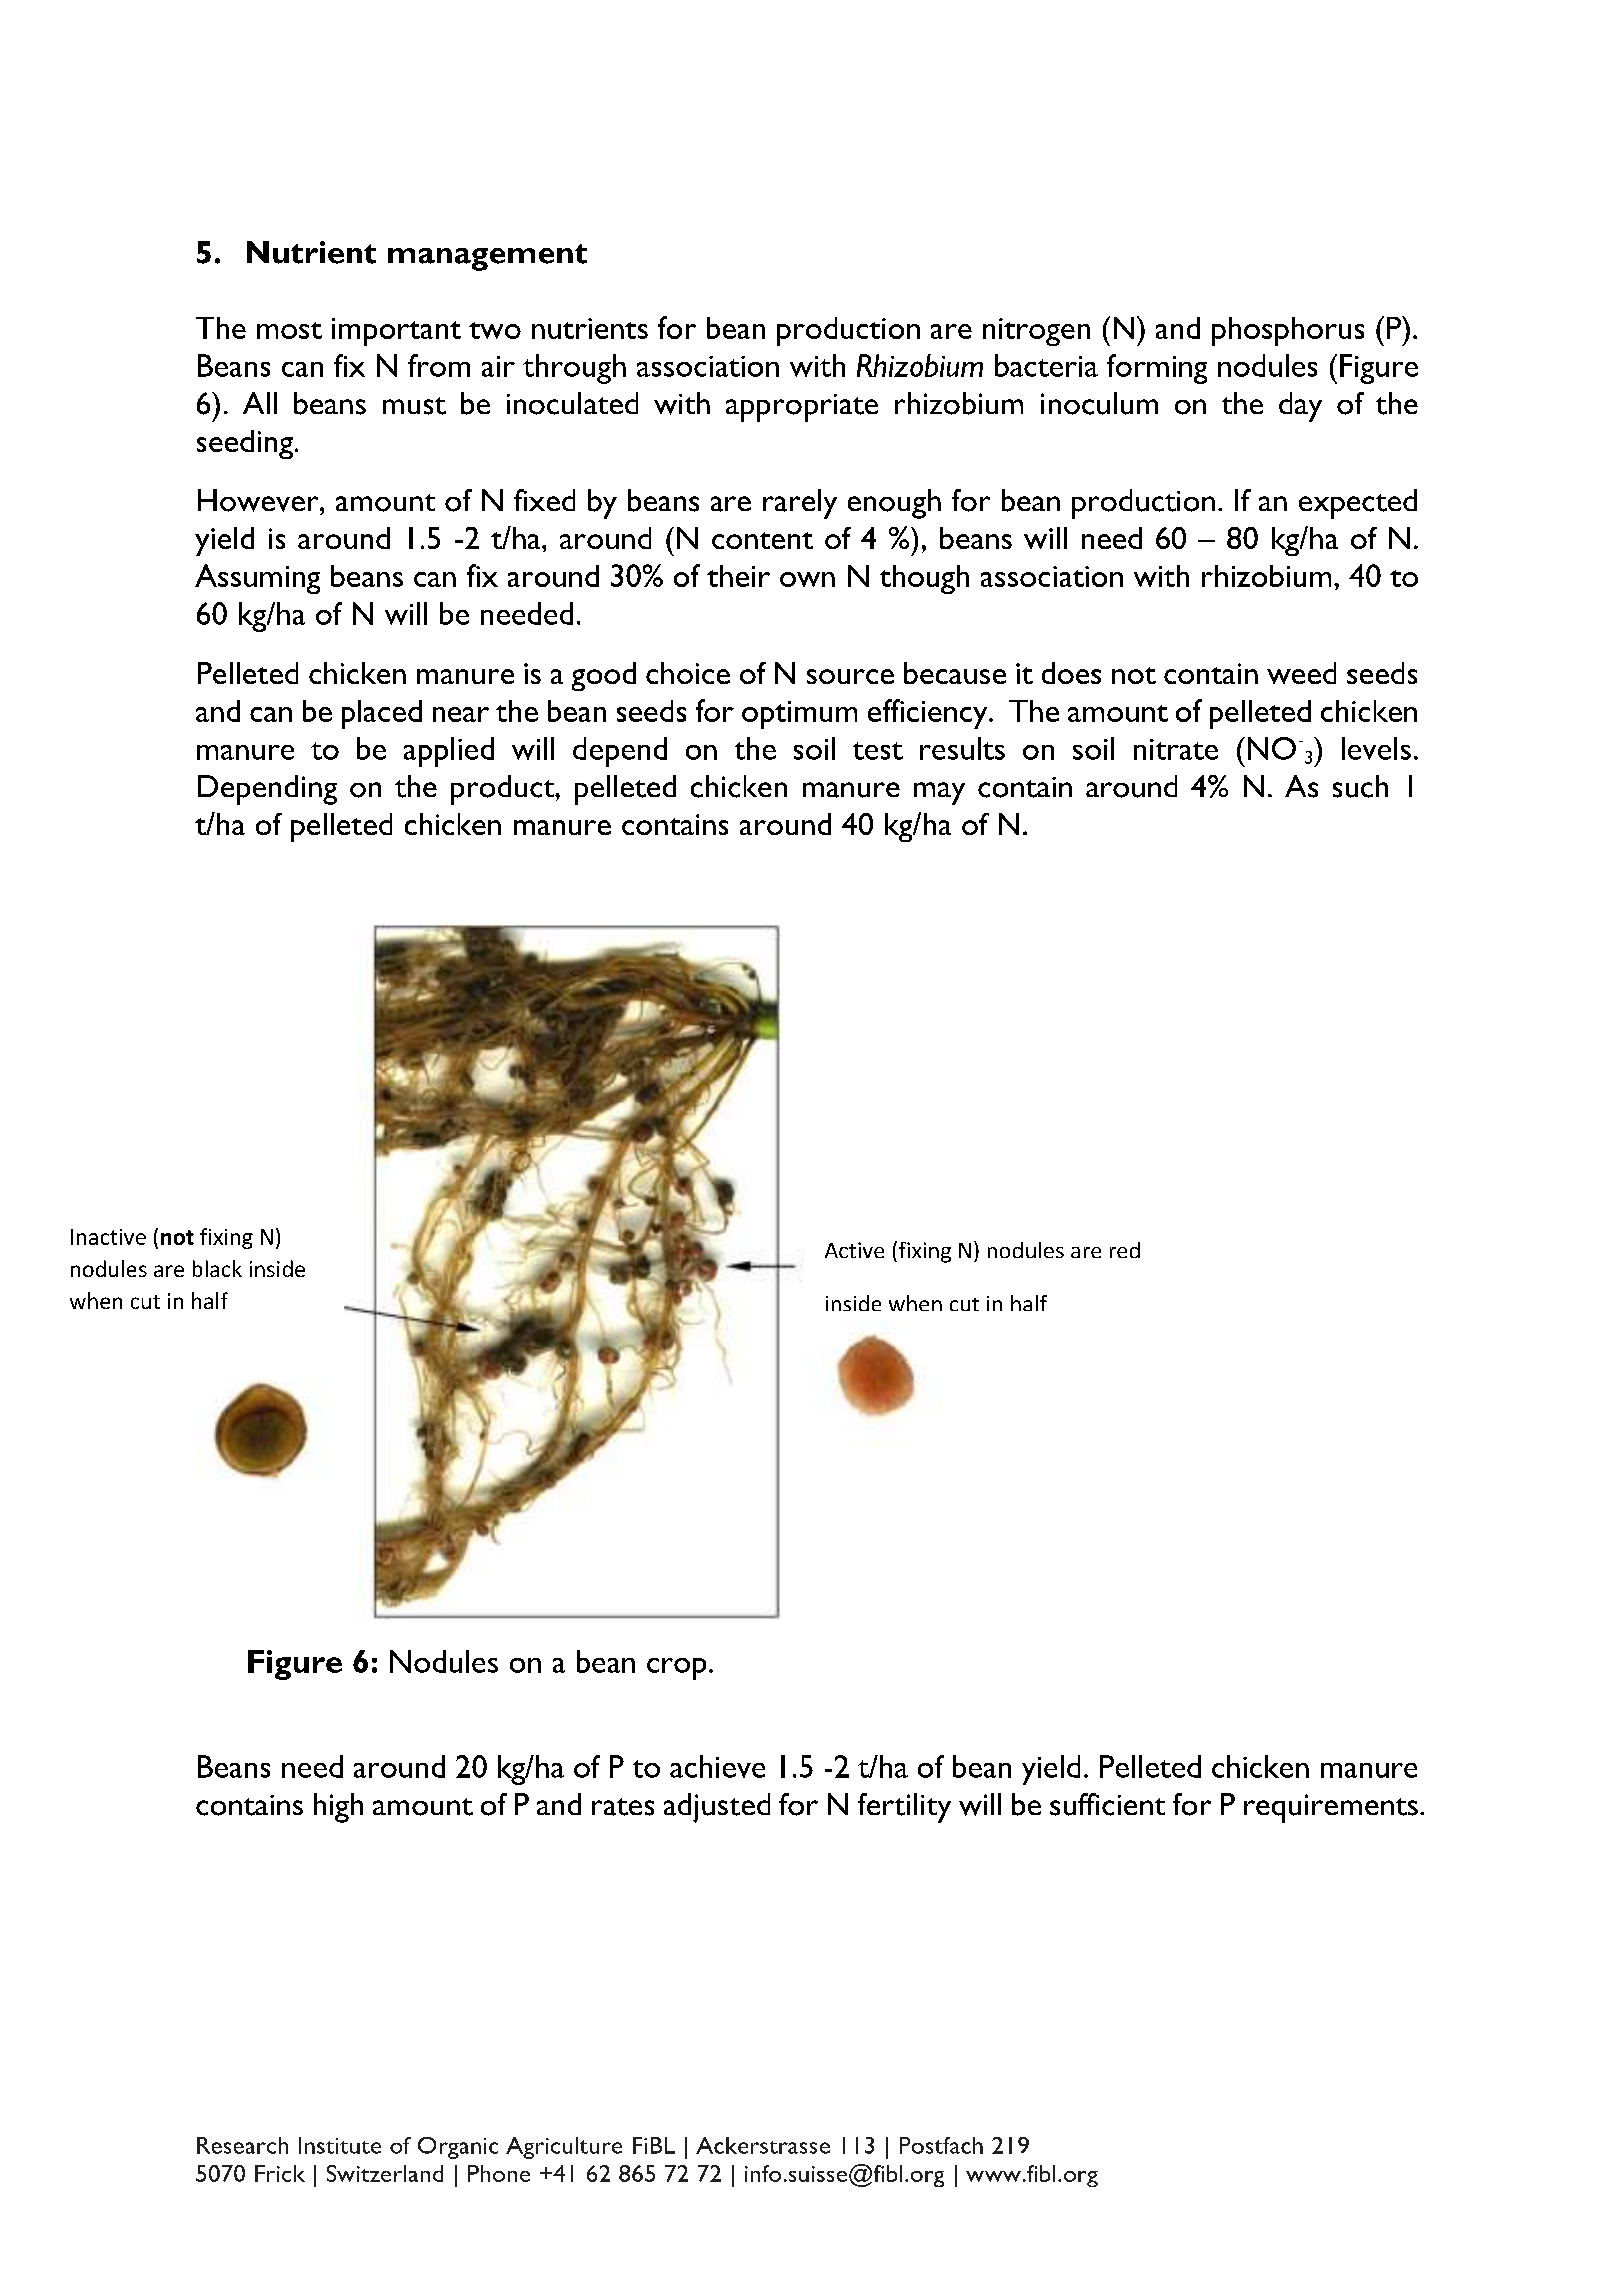 The width and height of the screenshot is (1614, 2283). I want to click on phosphorus, so click(1288, 331).
